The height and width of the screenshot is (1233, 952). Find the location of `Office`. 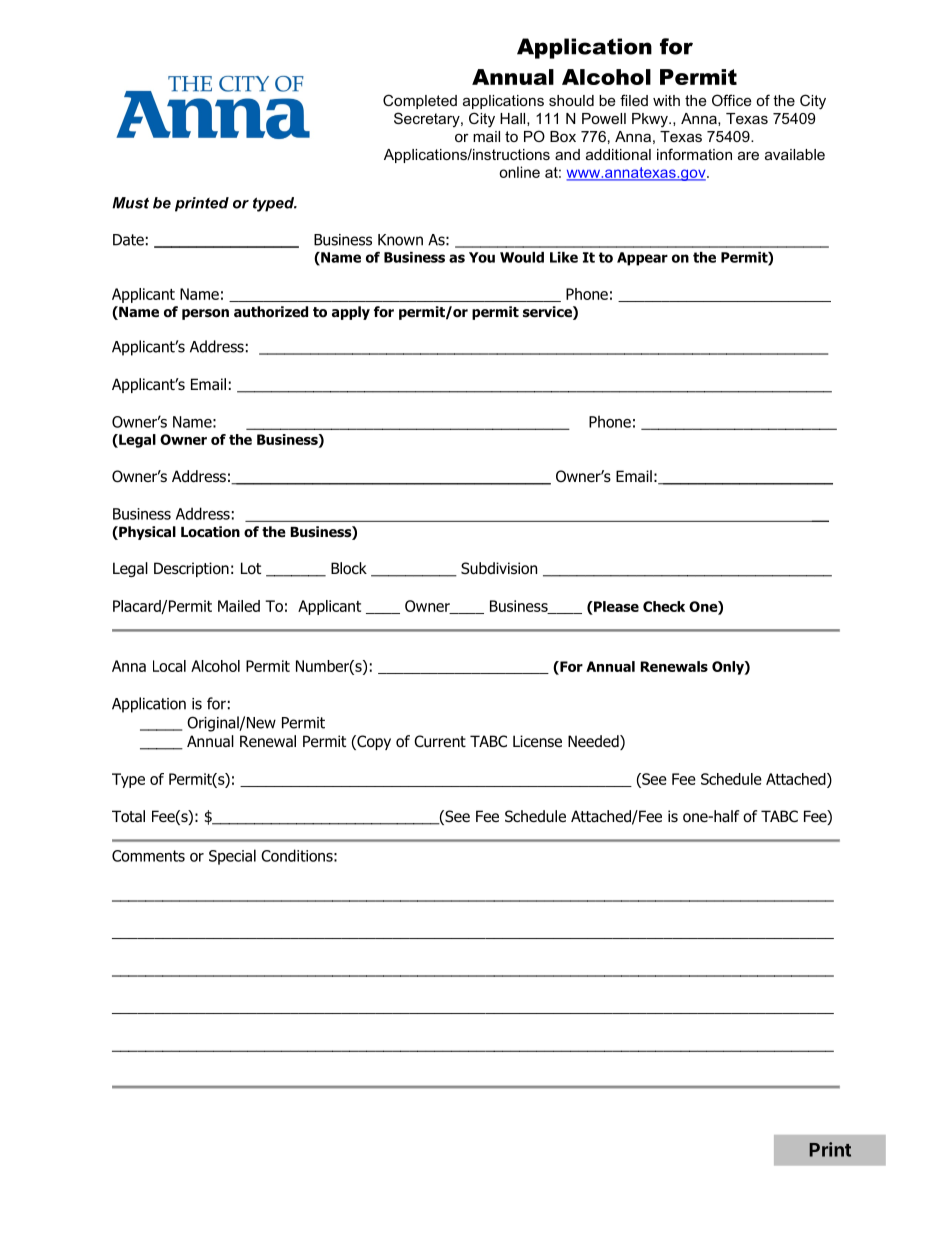

Office is located at coordinates (732, 100).
